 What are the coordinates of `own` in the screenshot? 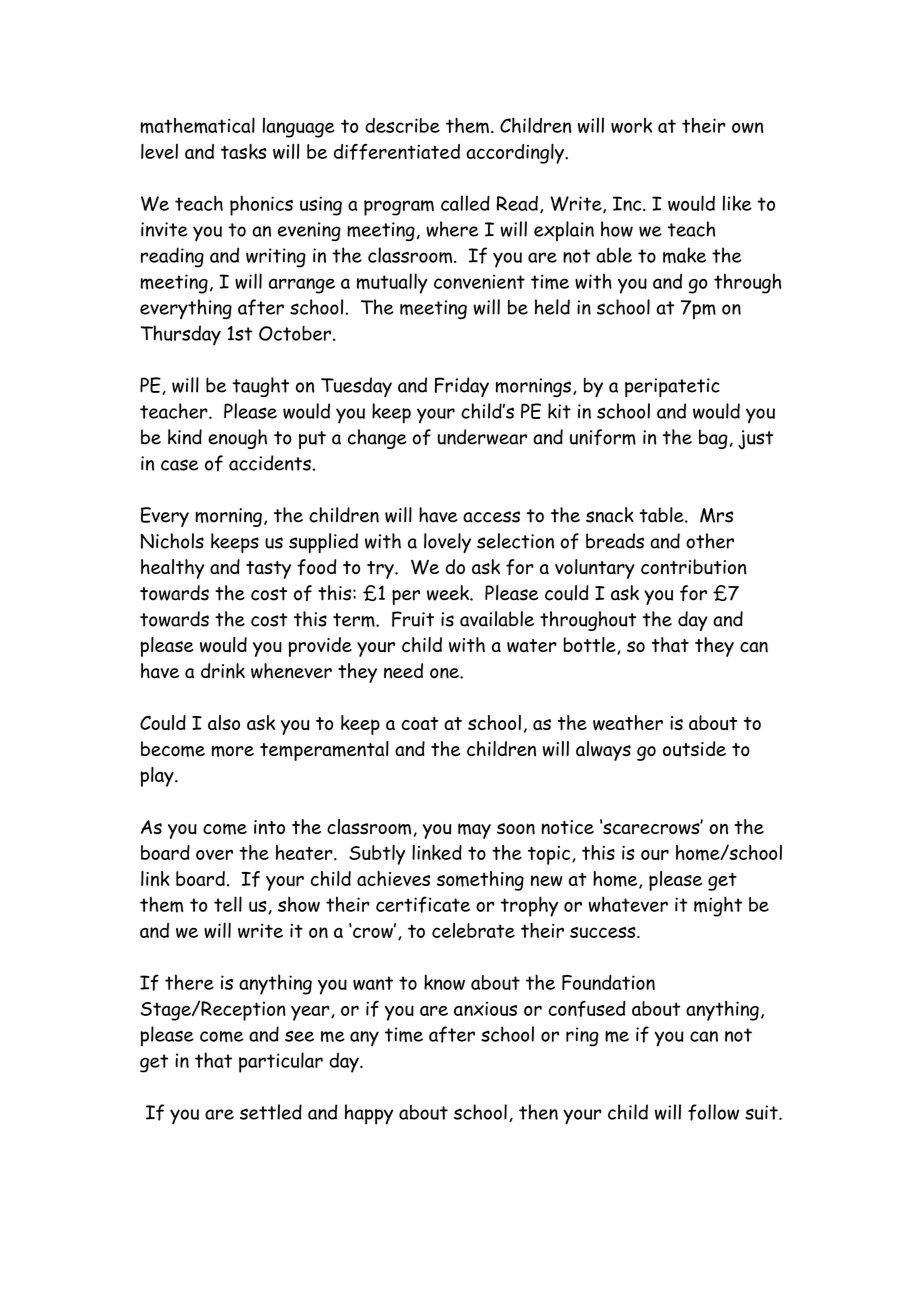 It's located at (747, 127).
